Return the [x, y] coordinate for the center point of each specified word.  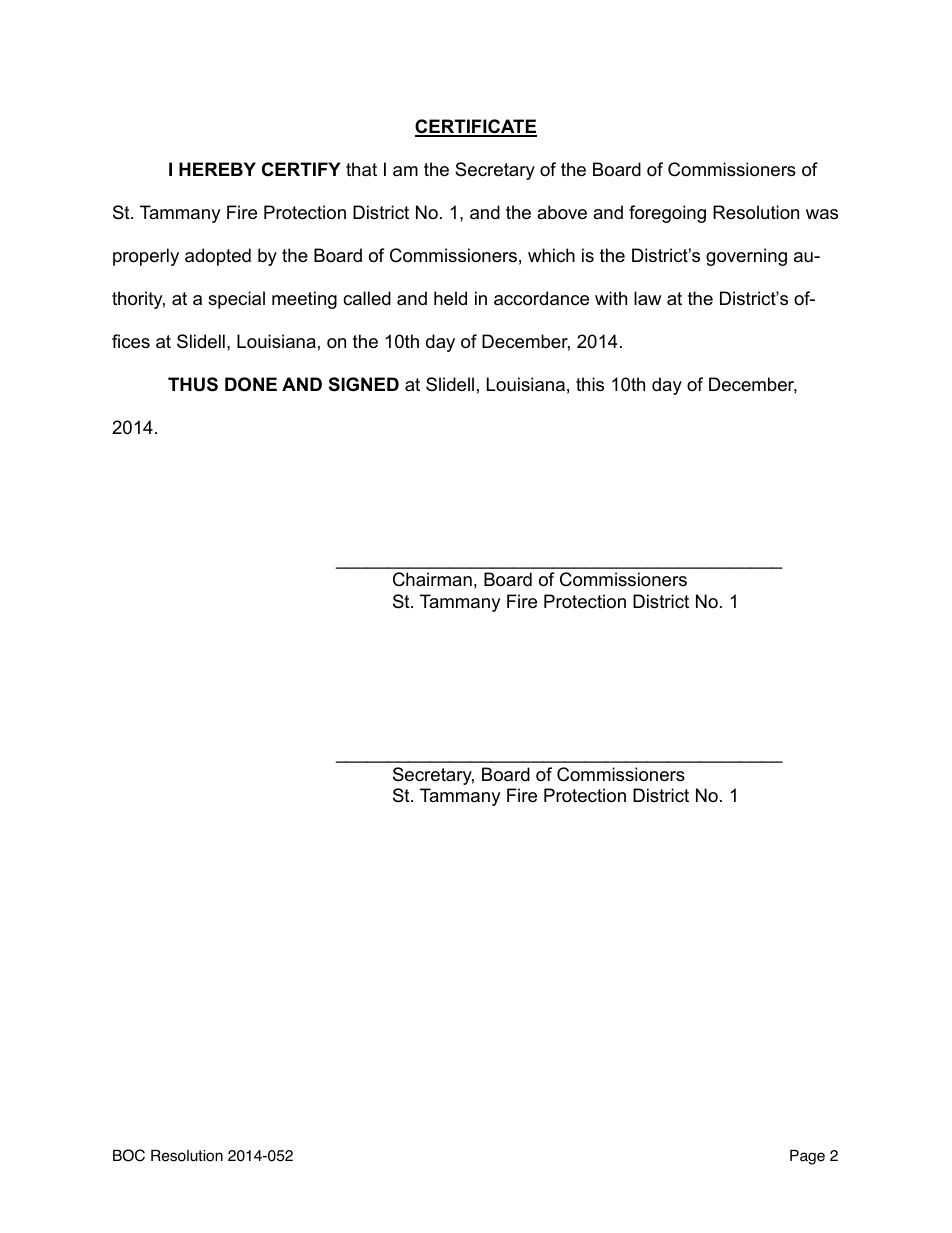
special [236, 300]
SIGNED [364, 384]
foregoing [667, 214]
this [590, 384]
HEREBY [217, 169]
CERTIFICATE [476, 128]
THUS [193, 384]
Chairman [432, 579]
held [450, 298]
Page [807, 1157]
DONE [251, 384]
